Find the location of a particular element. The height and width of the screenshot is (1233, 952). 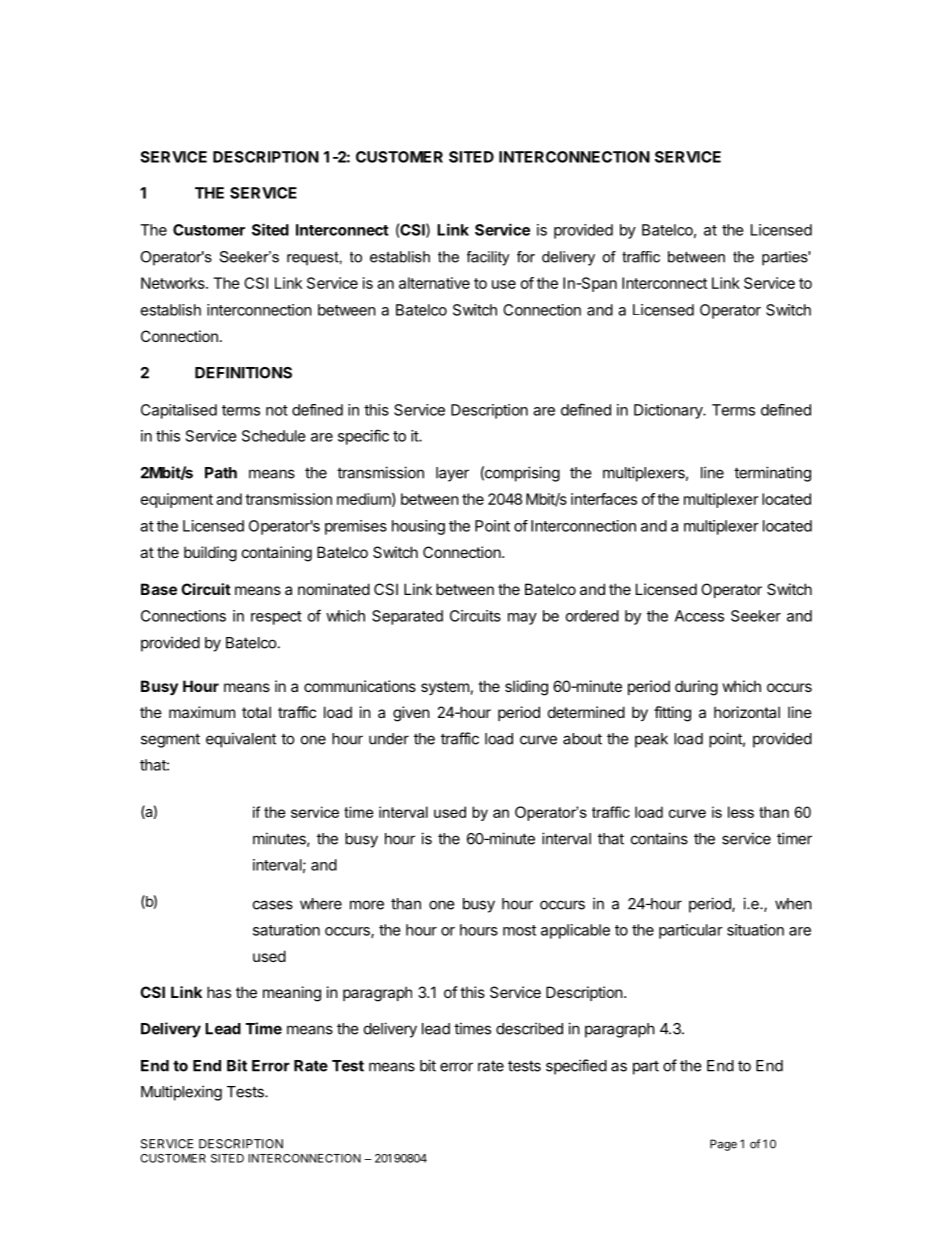

for is located at coordinates (526, 257).
